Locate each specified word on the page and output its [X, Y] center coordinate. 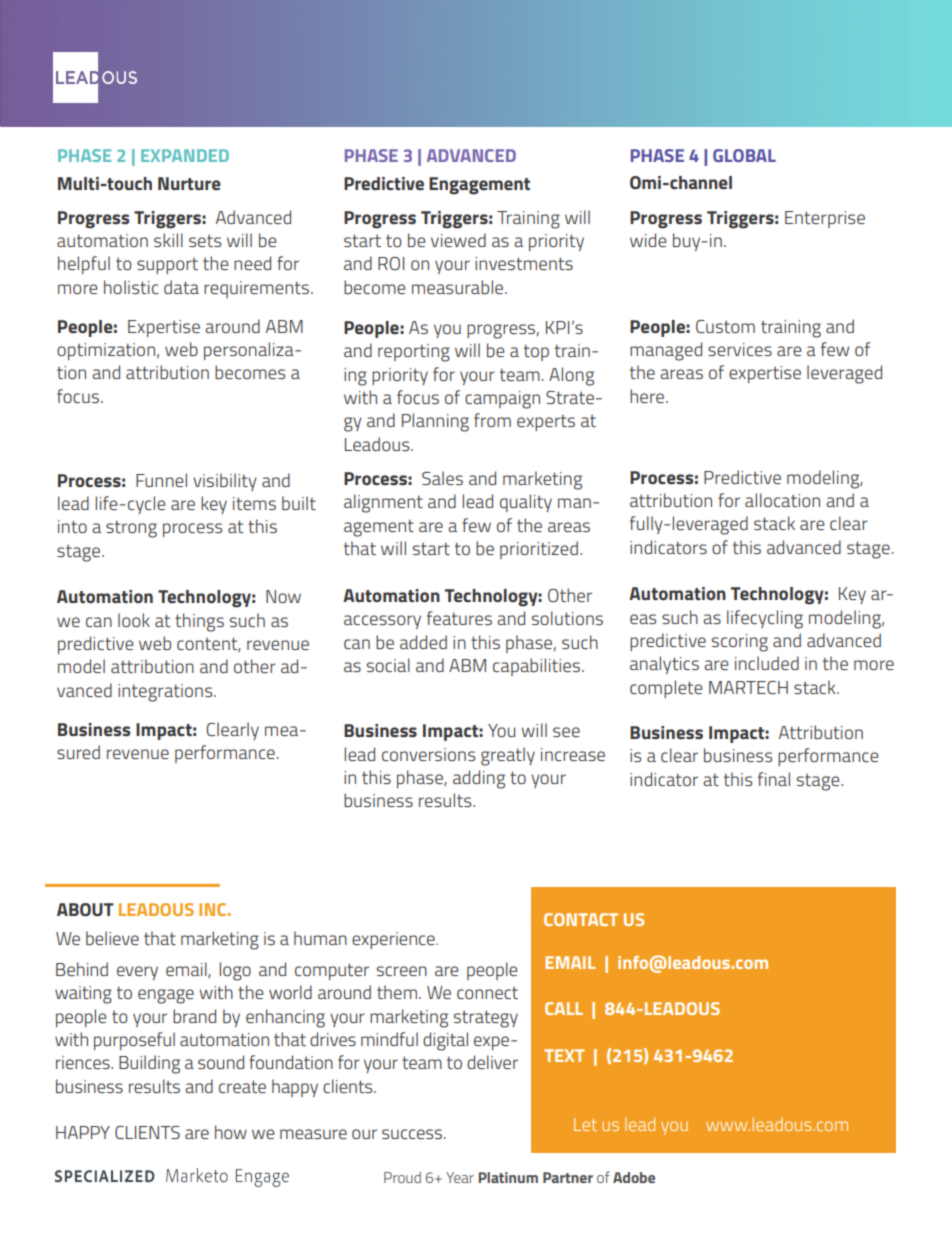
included [767, 663]
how [231, 1132]
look [134, 620]
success [412, 1134]
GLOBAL [744, 155]
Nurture [189, 183]
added [423, 642]
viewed [458, 240]
